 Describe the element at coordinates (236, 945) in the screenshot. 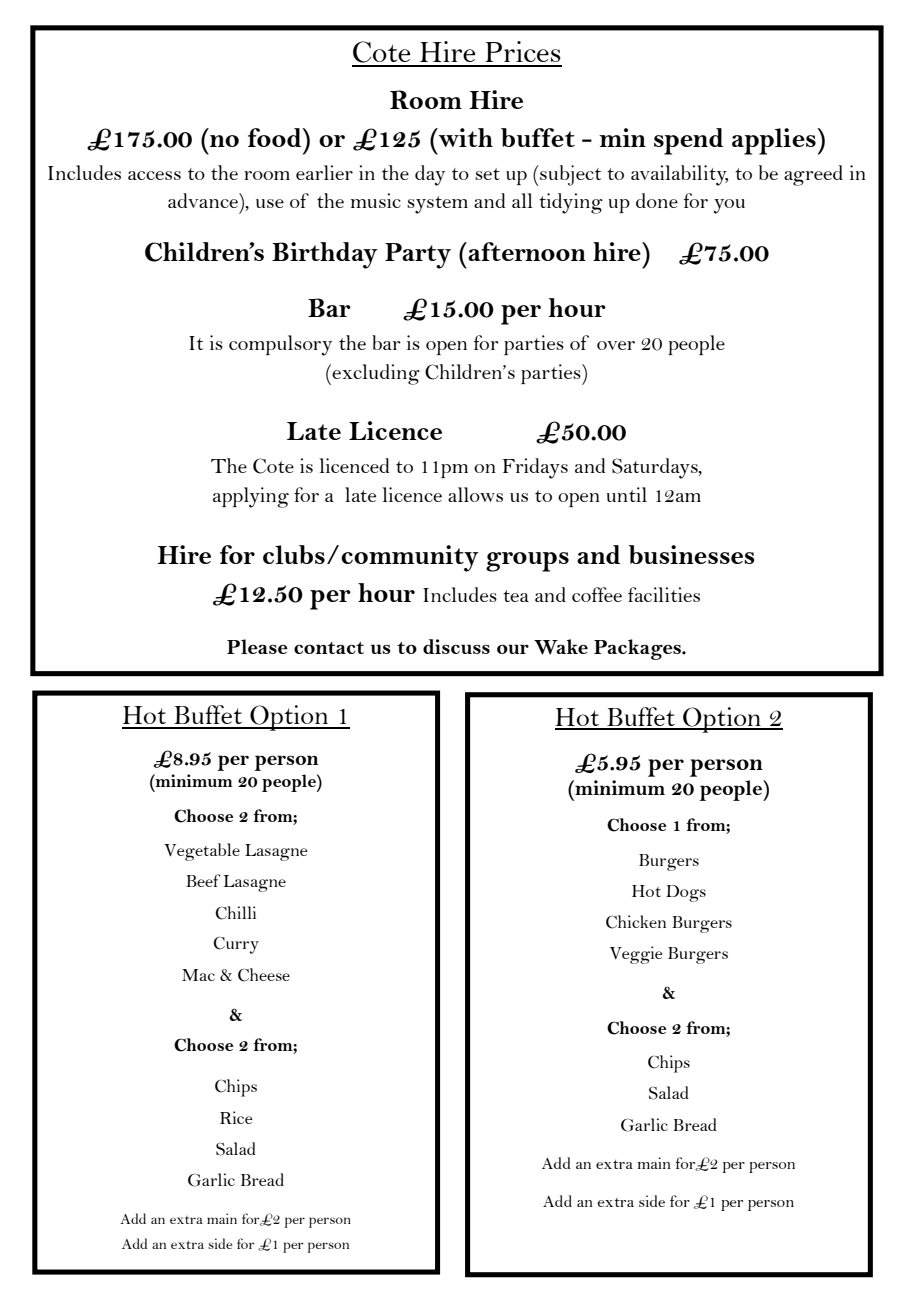

I see `Curry` at that location.
